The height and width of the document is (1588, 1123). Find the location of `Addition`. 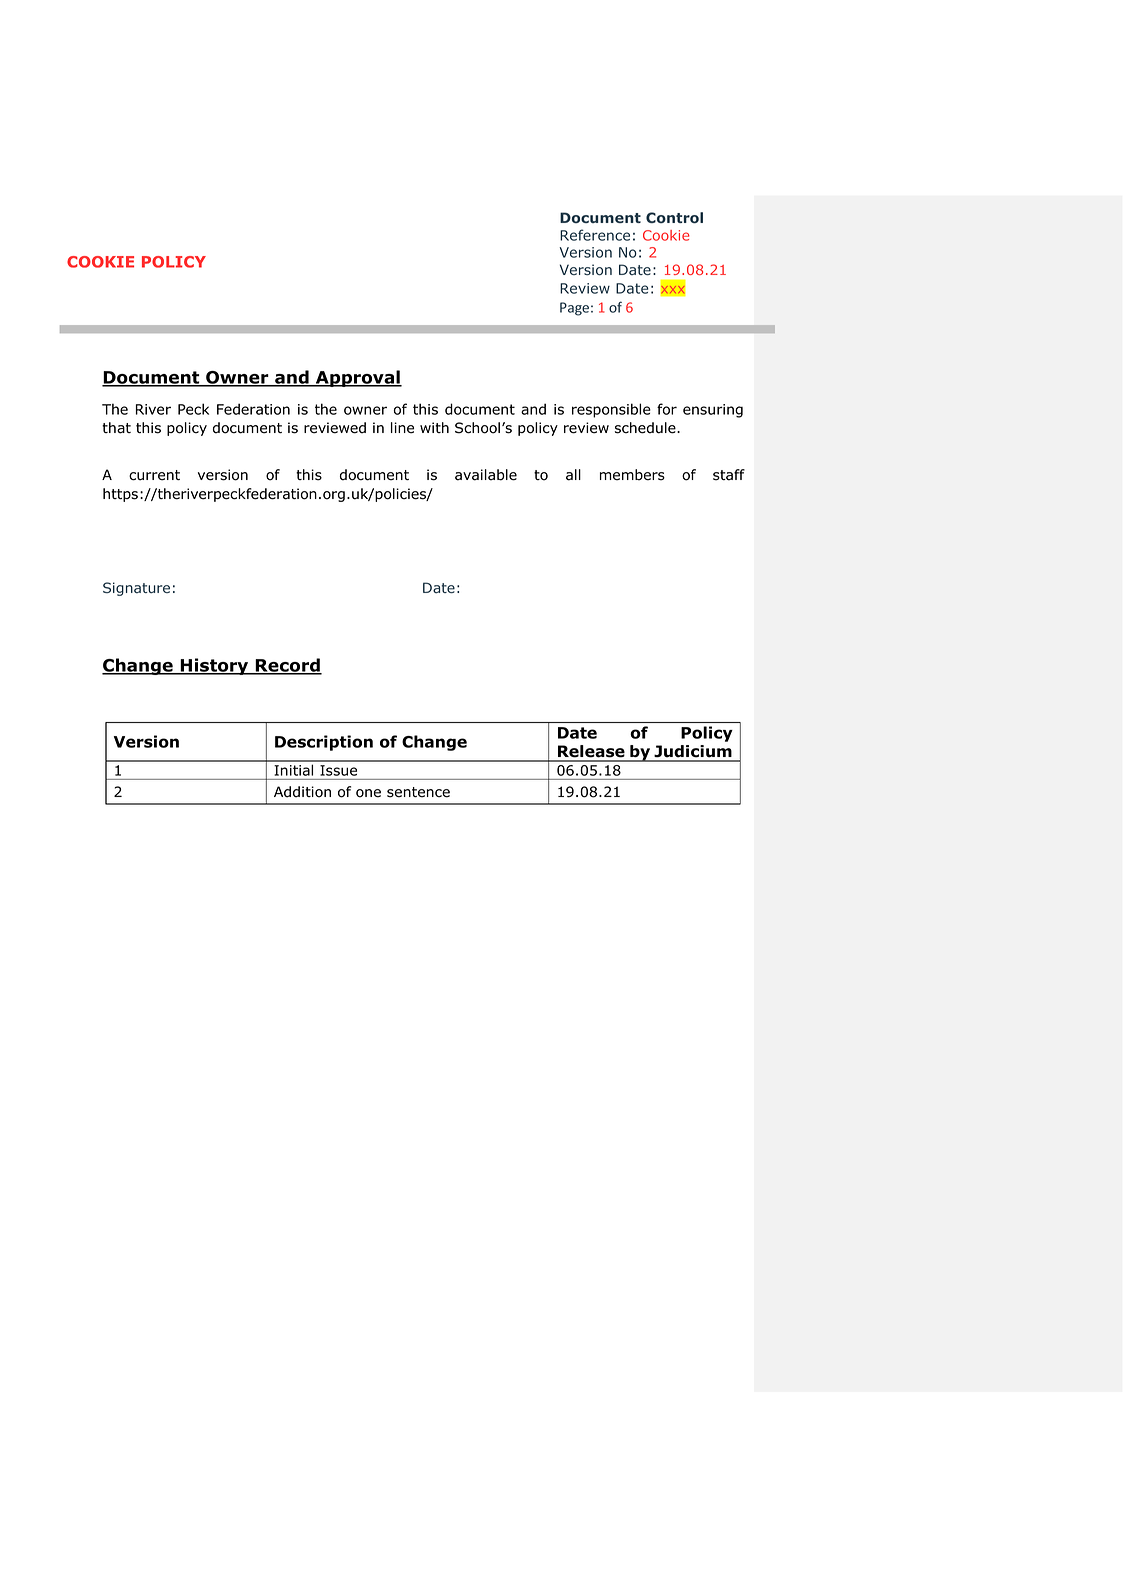

Addition is located at coordinates (302, 792).
